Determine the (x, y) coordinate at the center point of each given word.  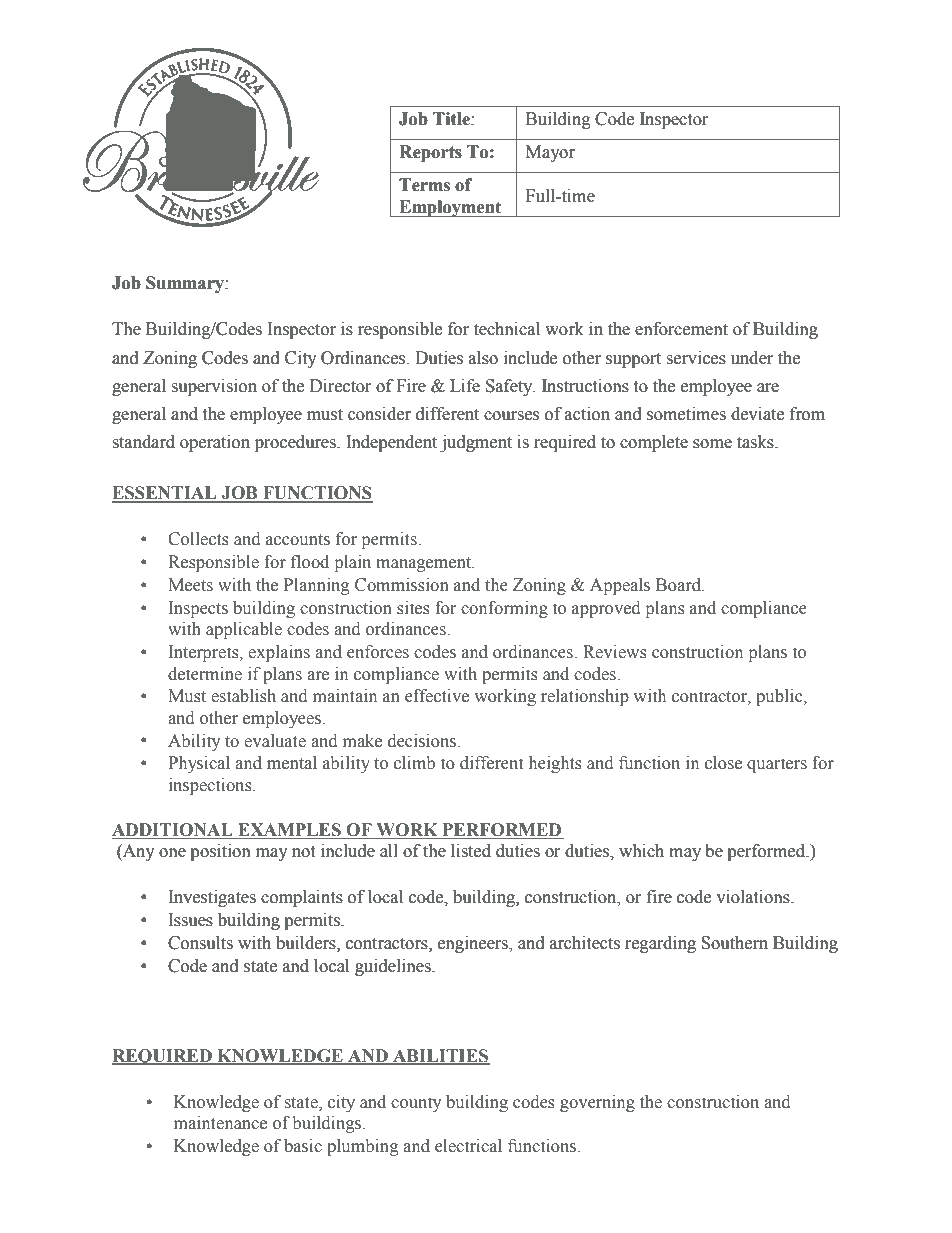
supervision (214, 387)
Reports (430, 153)
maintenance (220, 1123)
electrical (468, 1146)
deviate (757, 414)
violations (754, 897)
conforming (504, 609)
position (220, 852)
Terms (424, 185)
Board (680, 585)
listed (471, 851)
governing (597, 1103)
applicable (244, 630)
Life (465, 386)
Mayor (550, 153)
